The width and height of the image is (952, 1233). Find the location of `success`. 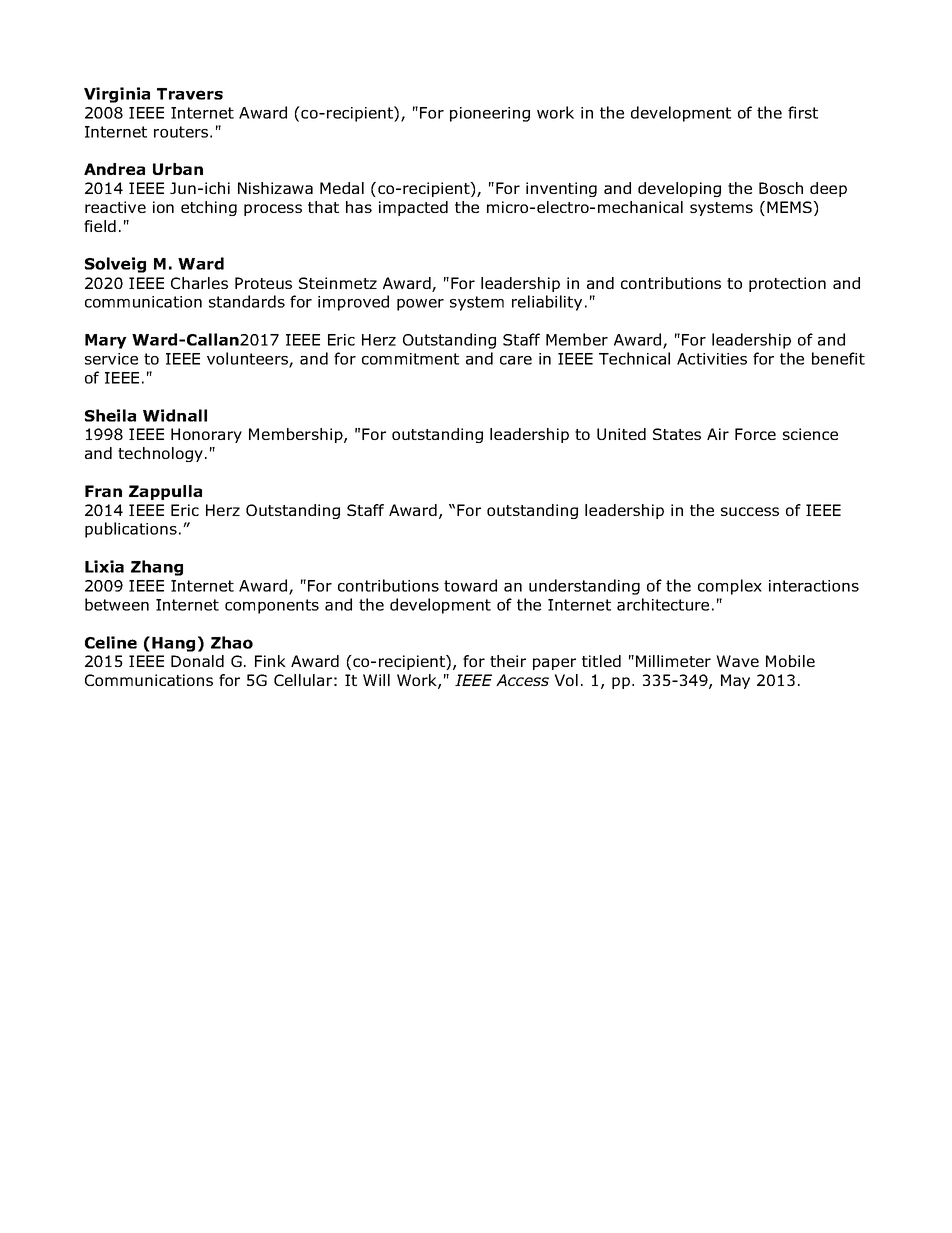

success is located at coordinates (750, 511).
